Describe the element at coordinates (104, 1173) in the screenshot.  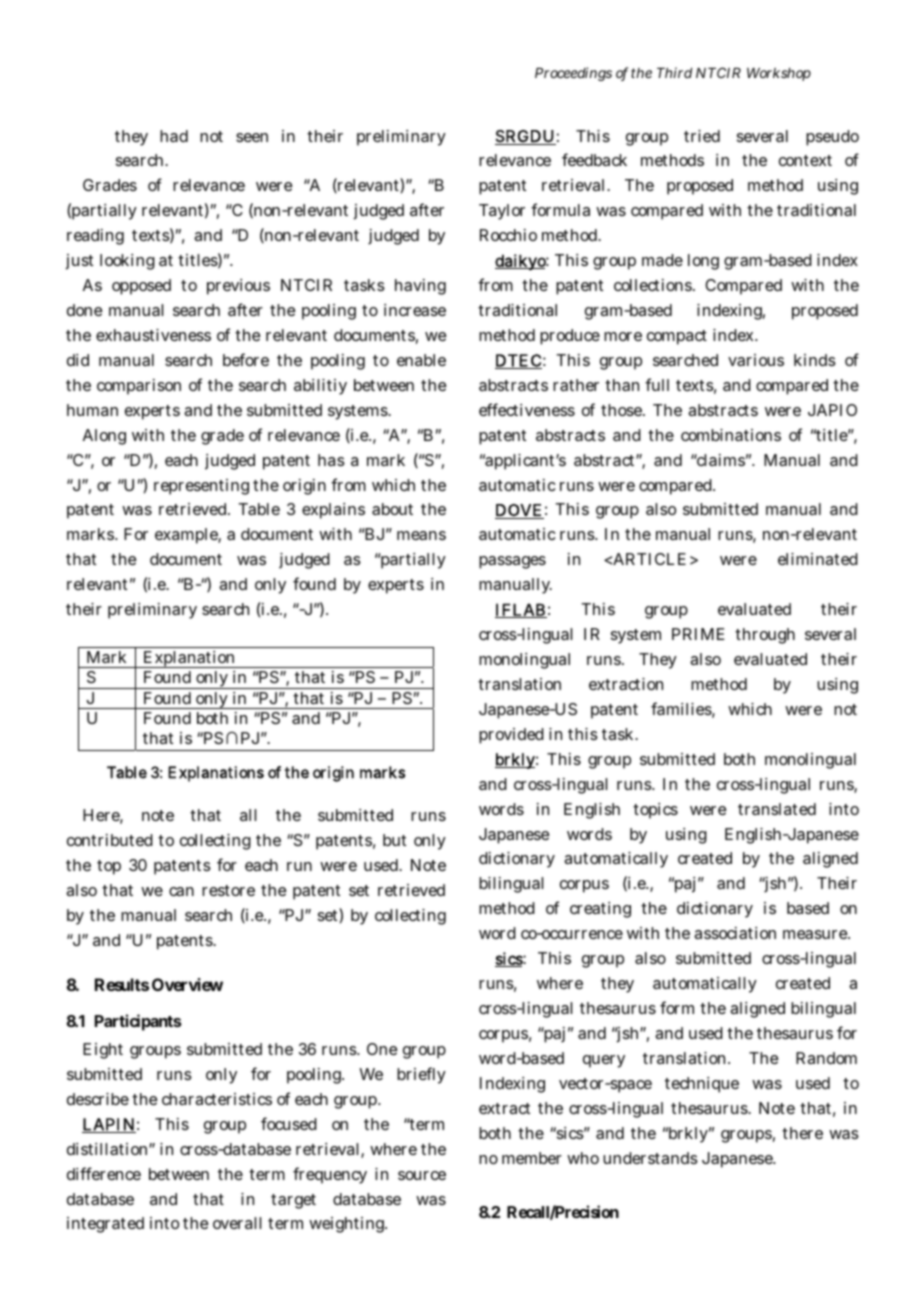
I see `difference` at that location.
